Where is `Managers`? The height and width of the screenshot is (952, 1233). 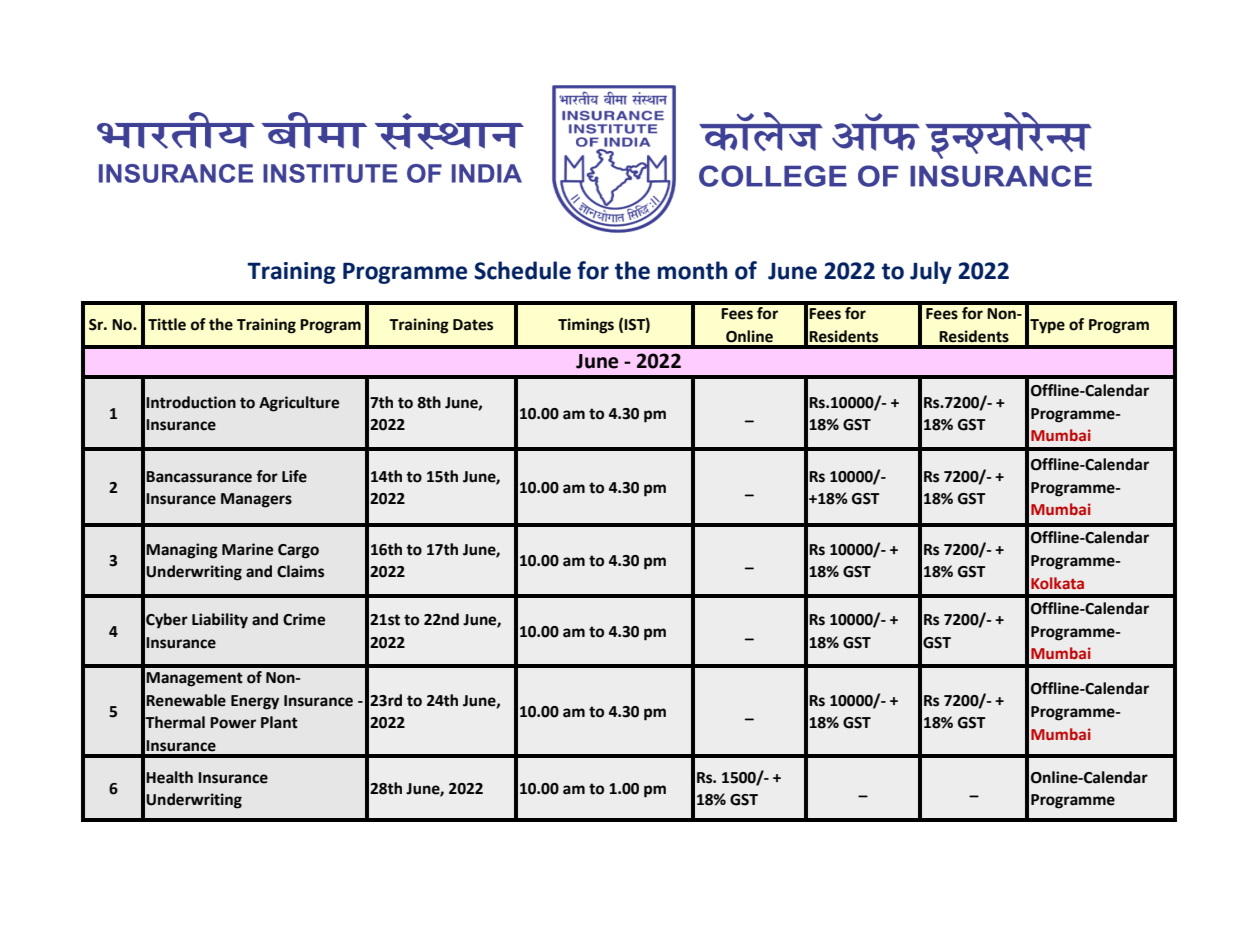 Managers is located at coordinates (256, 500).
